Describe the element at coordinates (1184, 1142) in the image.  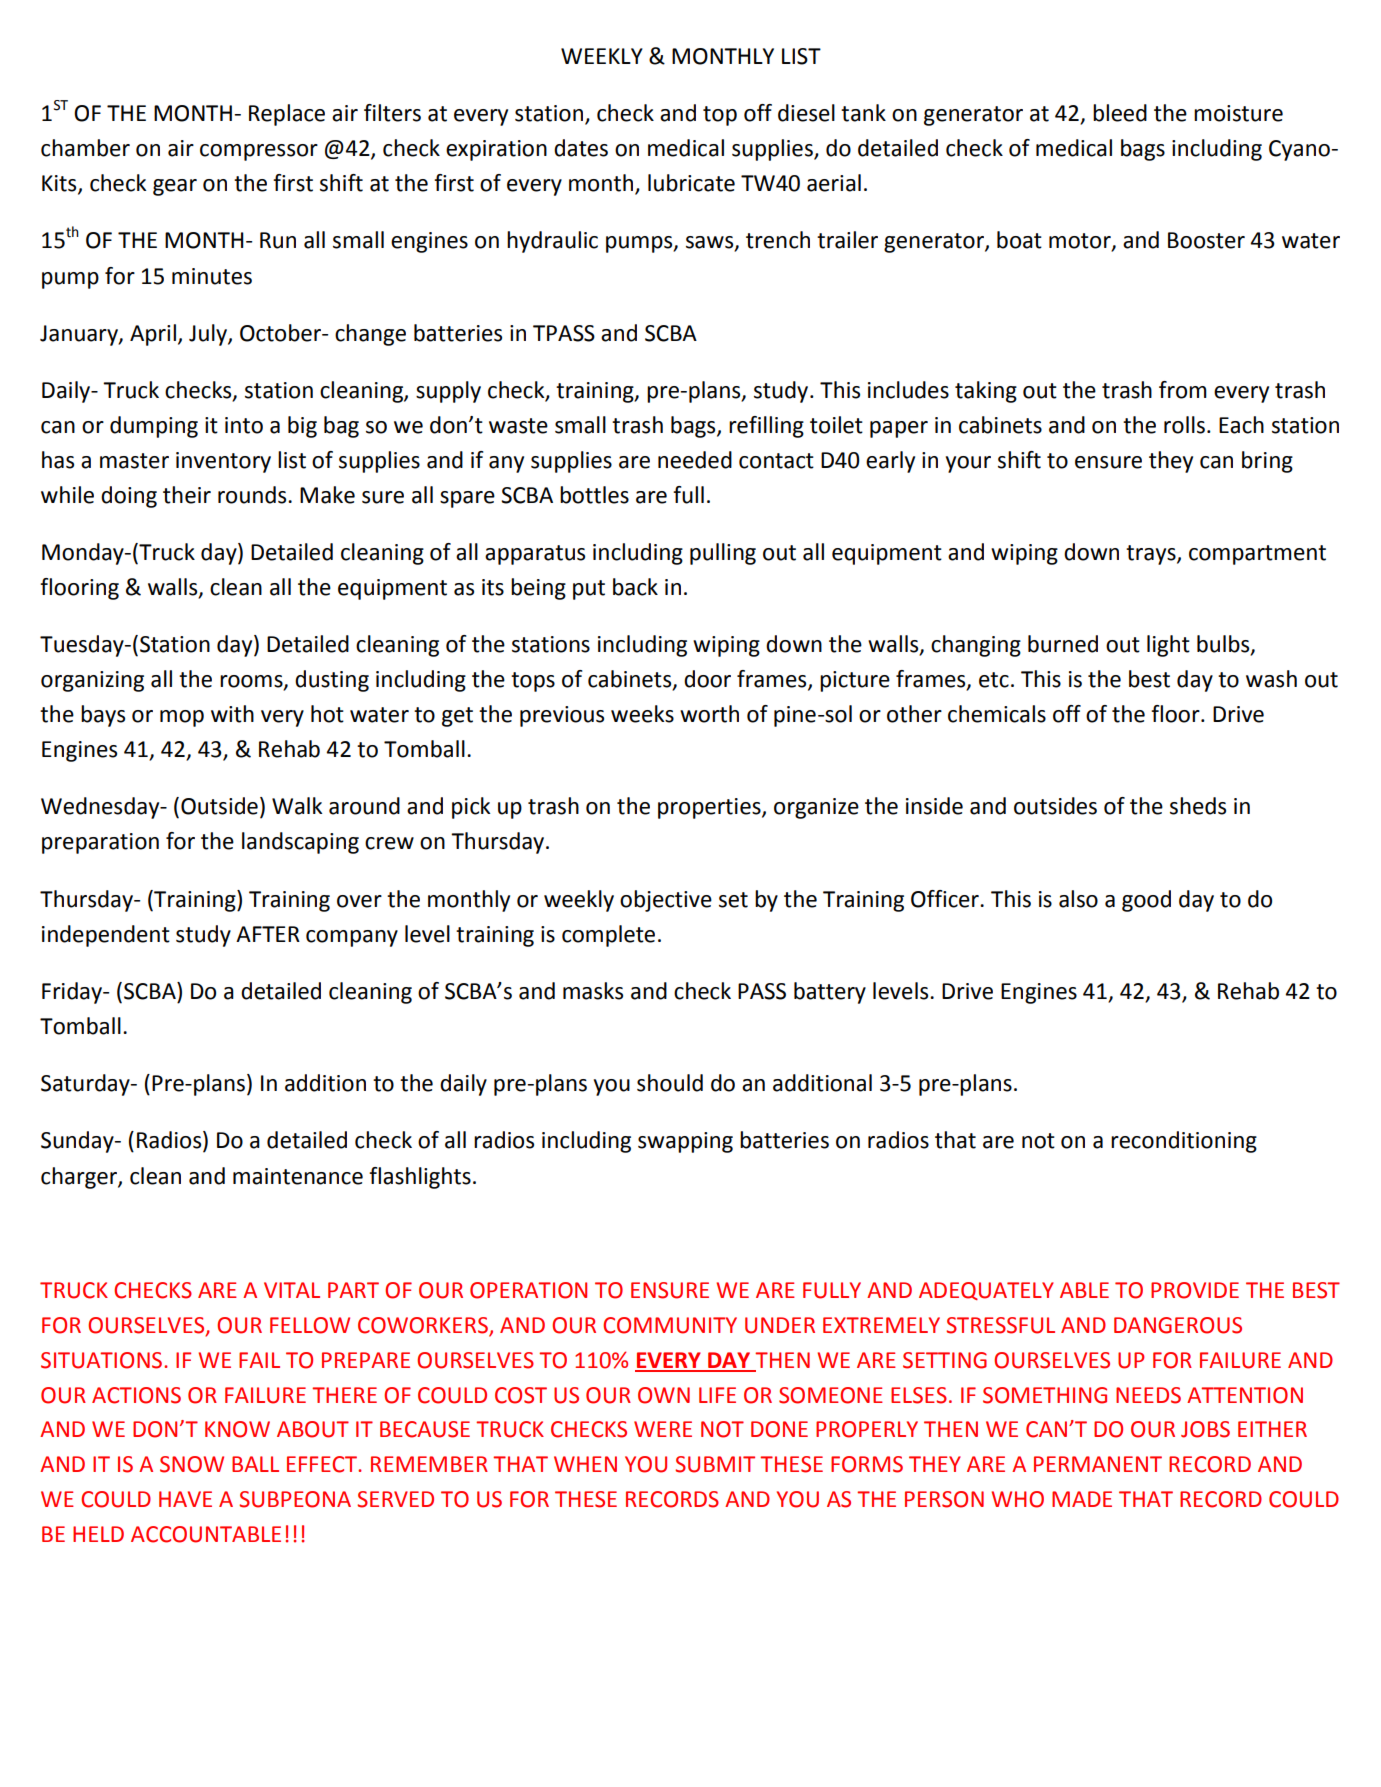
I see `reconditioning` at that location.
